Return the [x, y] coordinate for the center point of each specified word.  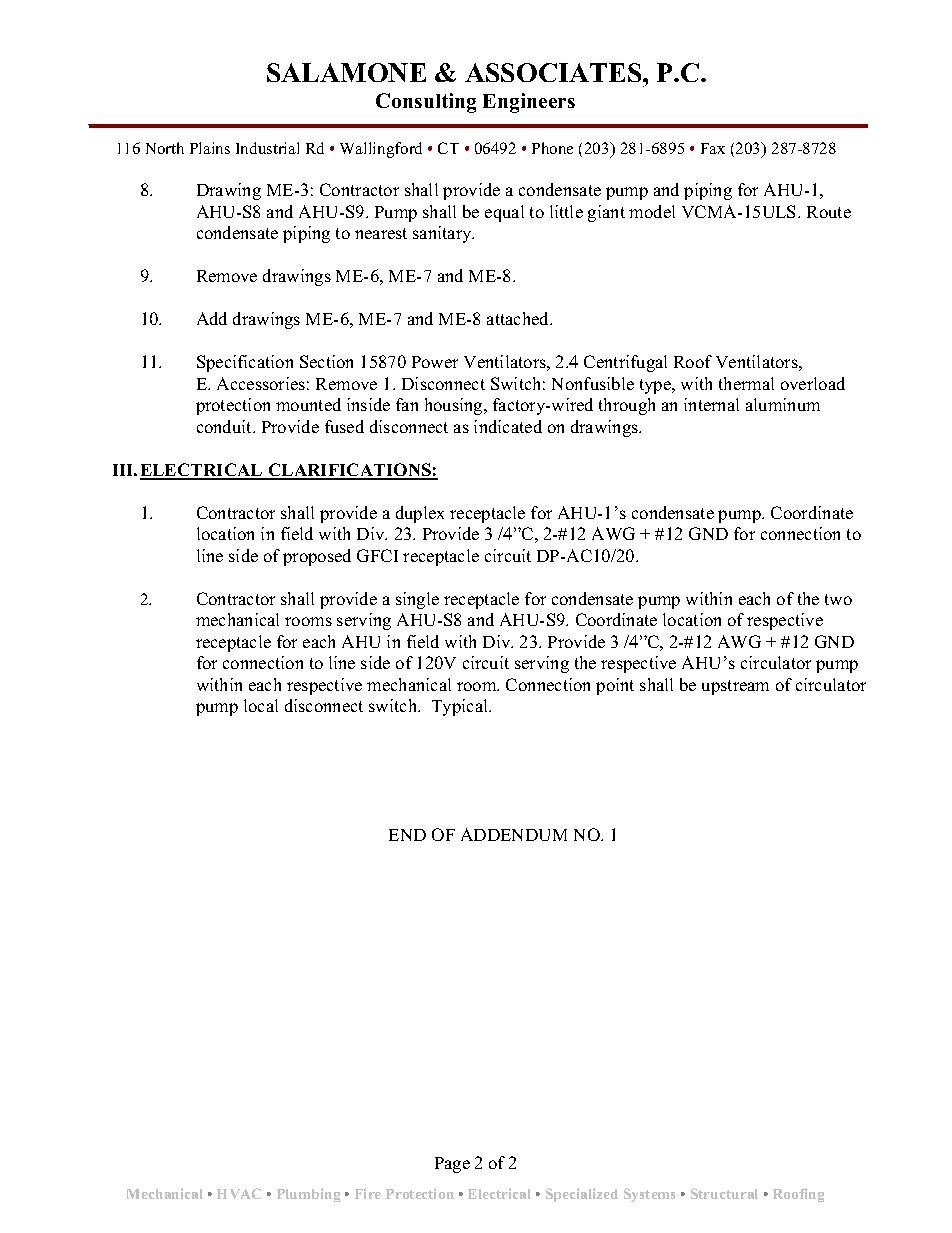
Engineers [529, 103]
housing [455, 406]
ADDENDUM [514, 834]
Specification [245, 363]
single [417, 600]
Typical [461, 707]
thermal [746, 383]
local [261, 705]
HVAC [239, 1193]
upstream [735, 687]
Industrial [267, 148]
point [615, 686]
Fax [713, 148]
